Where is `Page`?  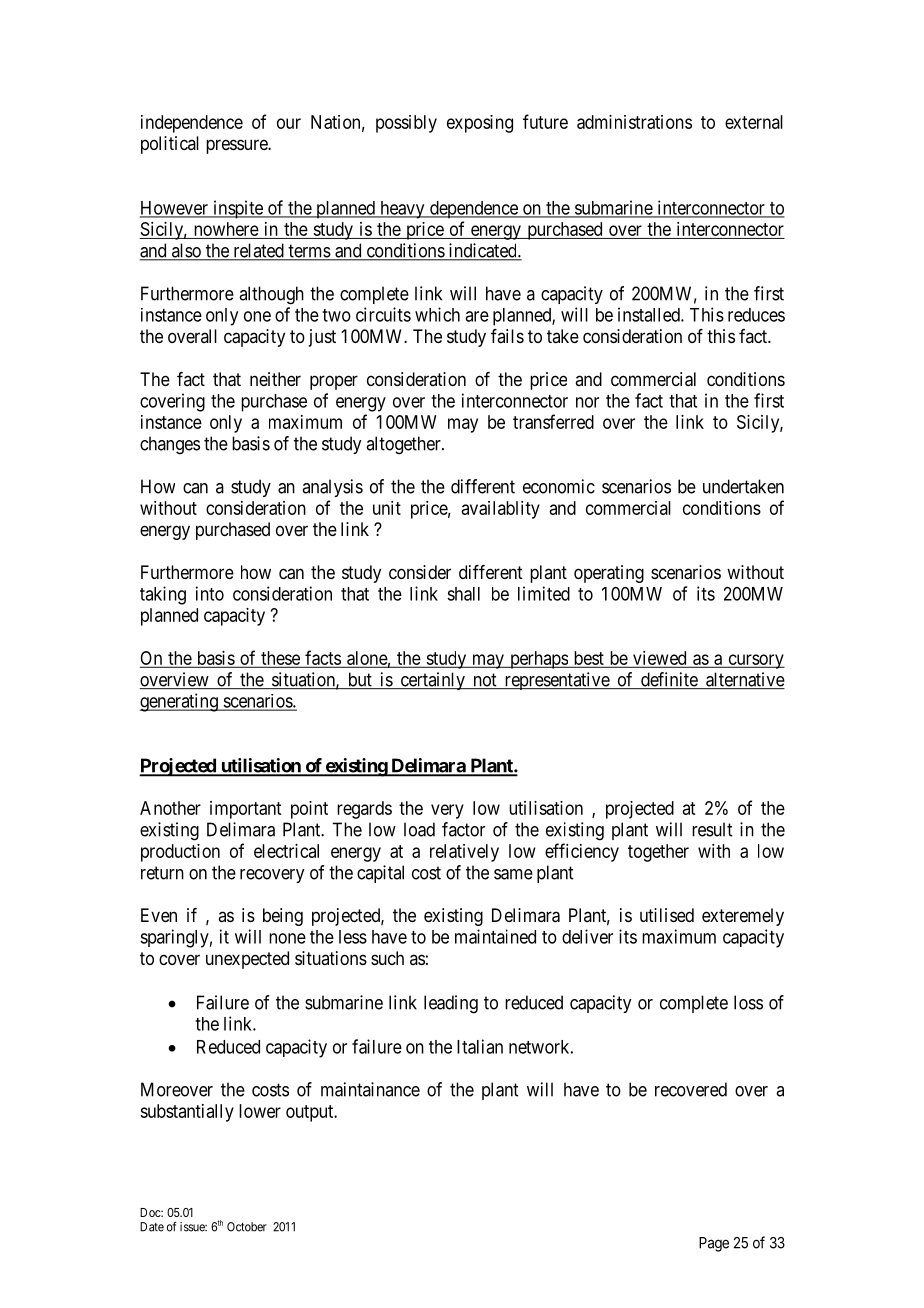
Page is located at coordinates (714, 1244).
